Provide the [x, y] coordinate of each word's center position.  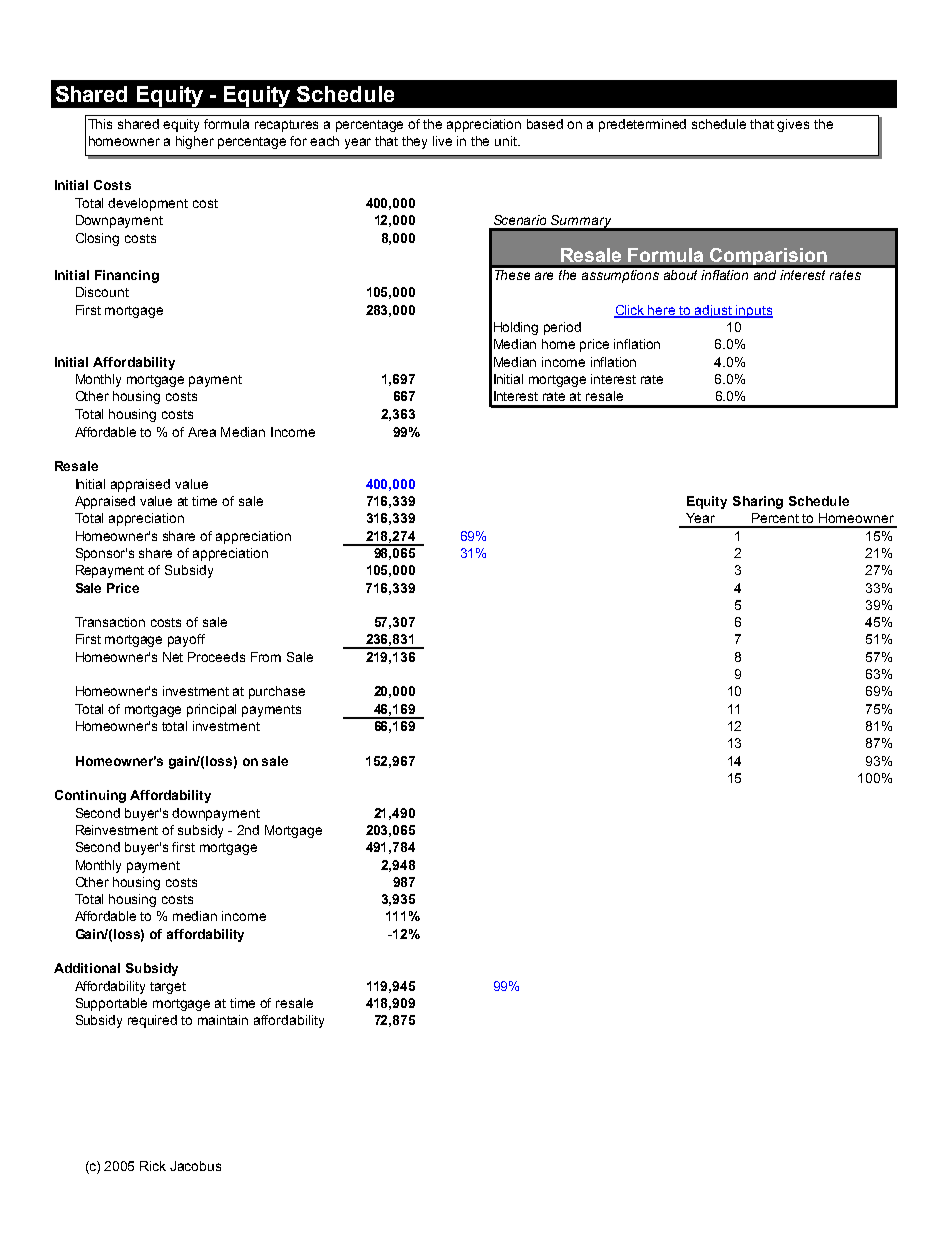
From [266, 657]
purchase [277, 692]
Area [202, 432]
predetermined [642, 125]
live [442, 141]
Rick [153, 1166]
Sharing [758, 502]
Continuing [90, 796]
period [562, 328]
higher [195, 142]
